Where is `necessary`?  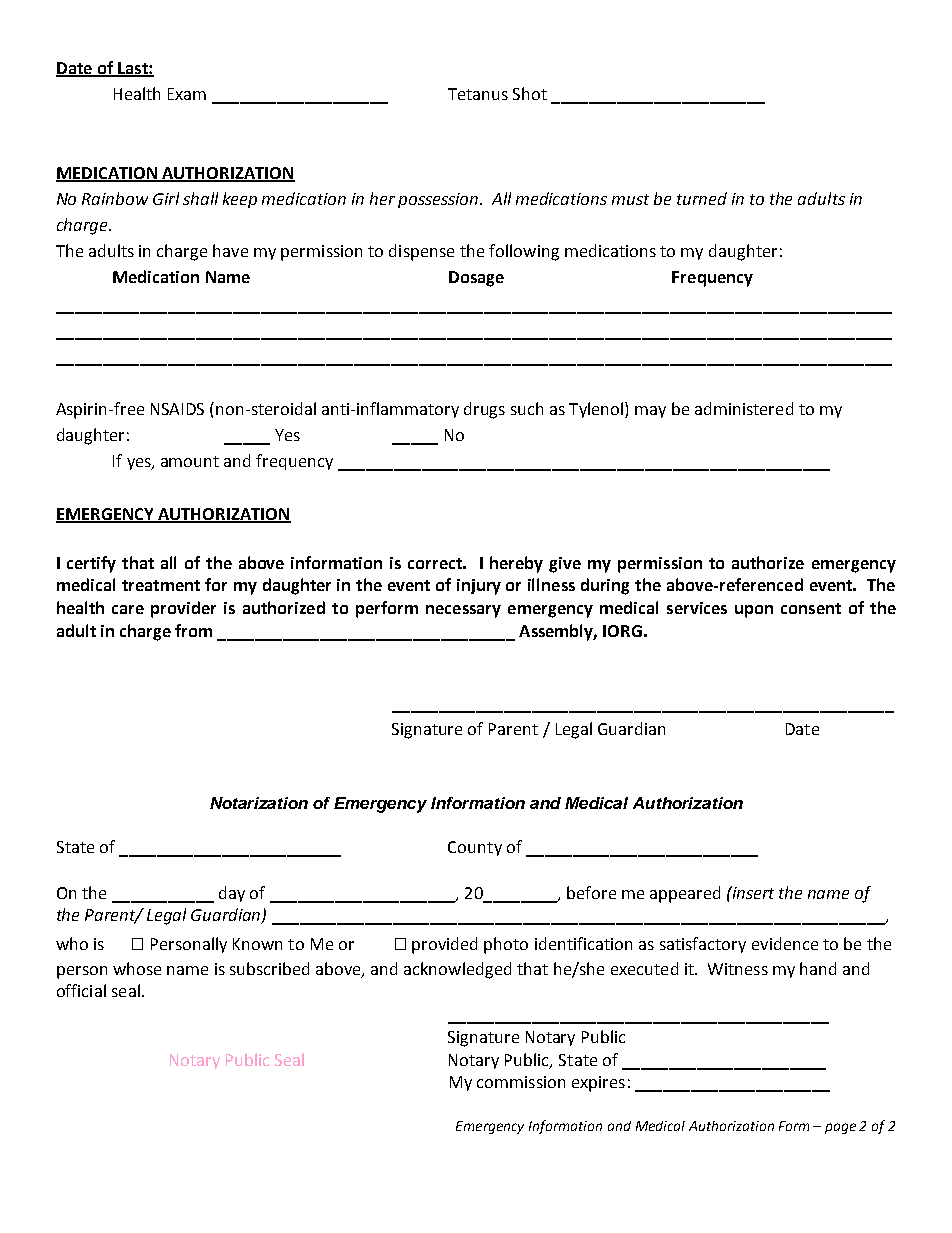 necessary is located at coordinates (463, 611).
